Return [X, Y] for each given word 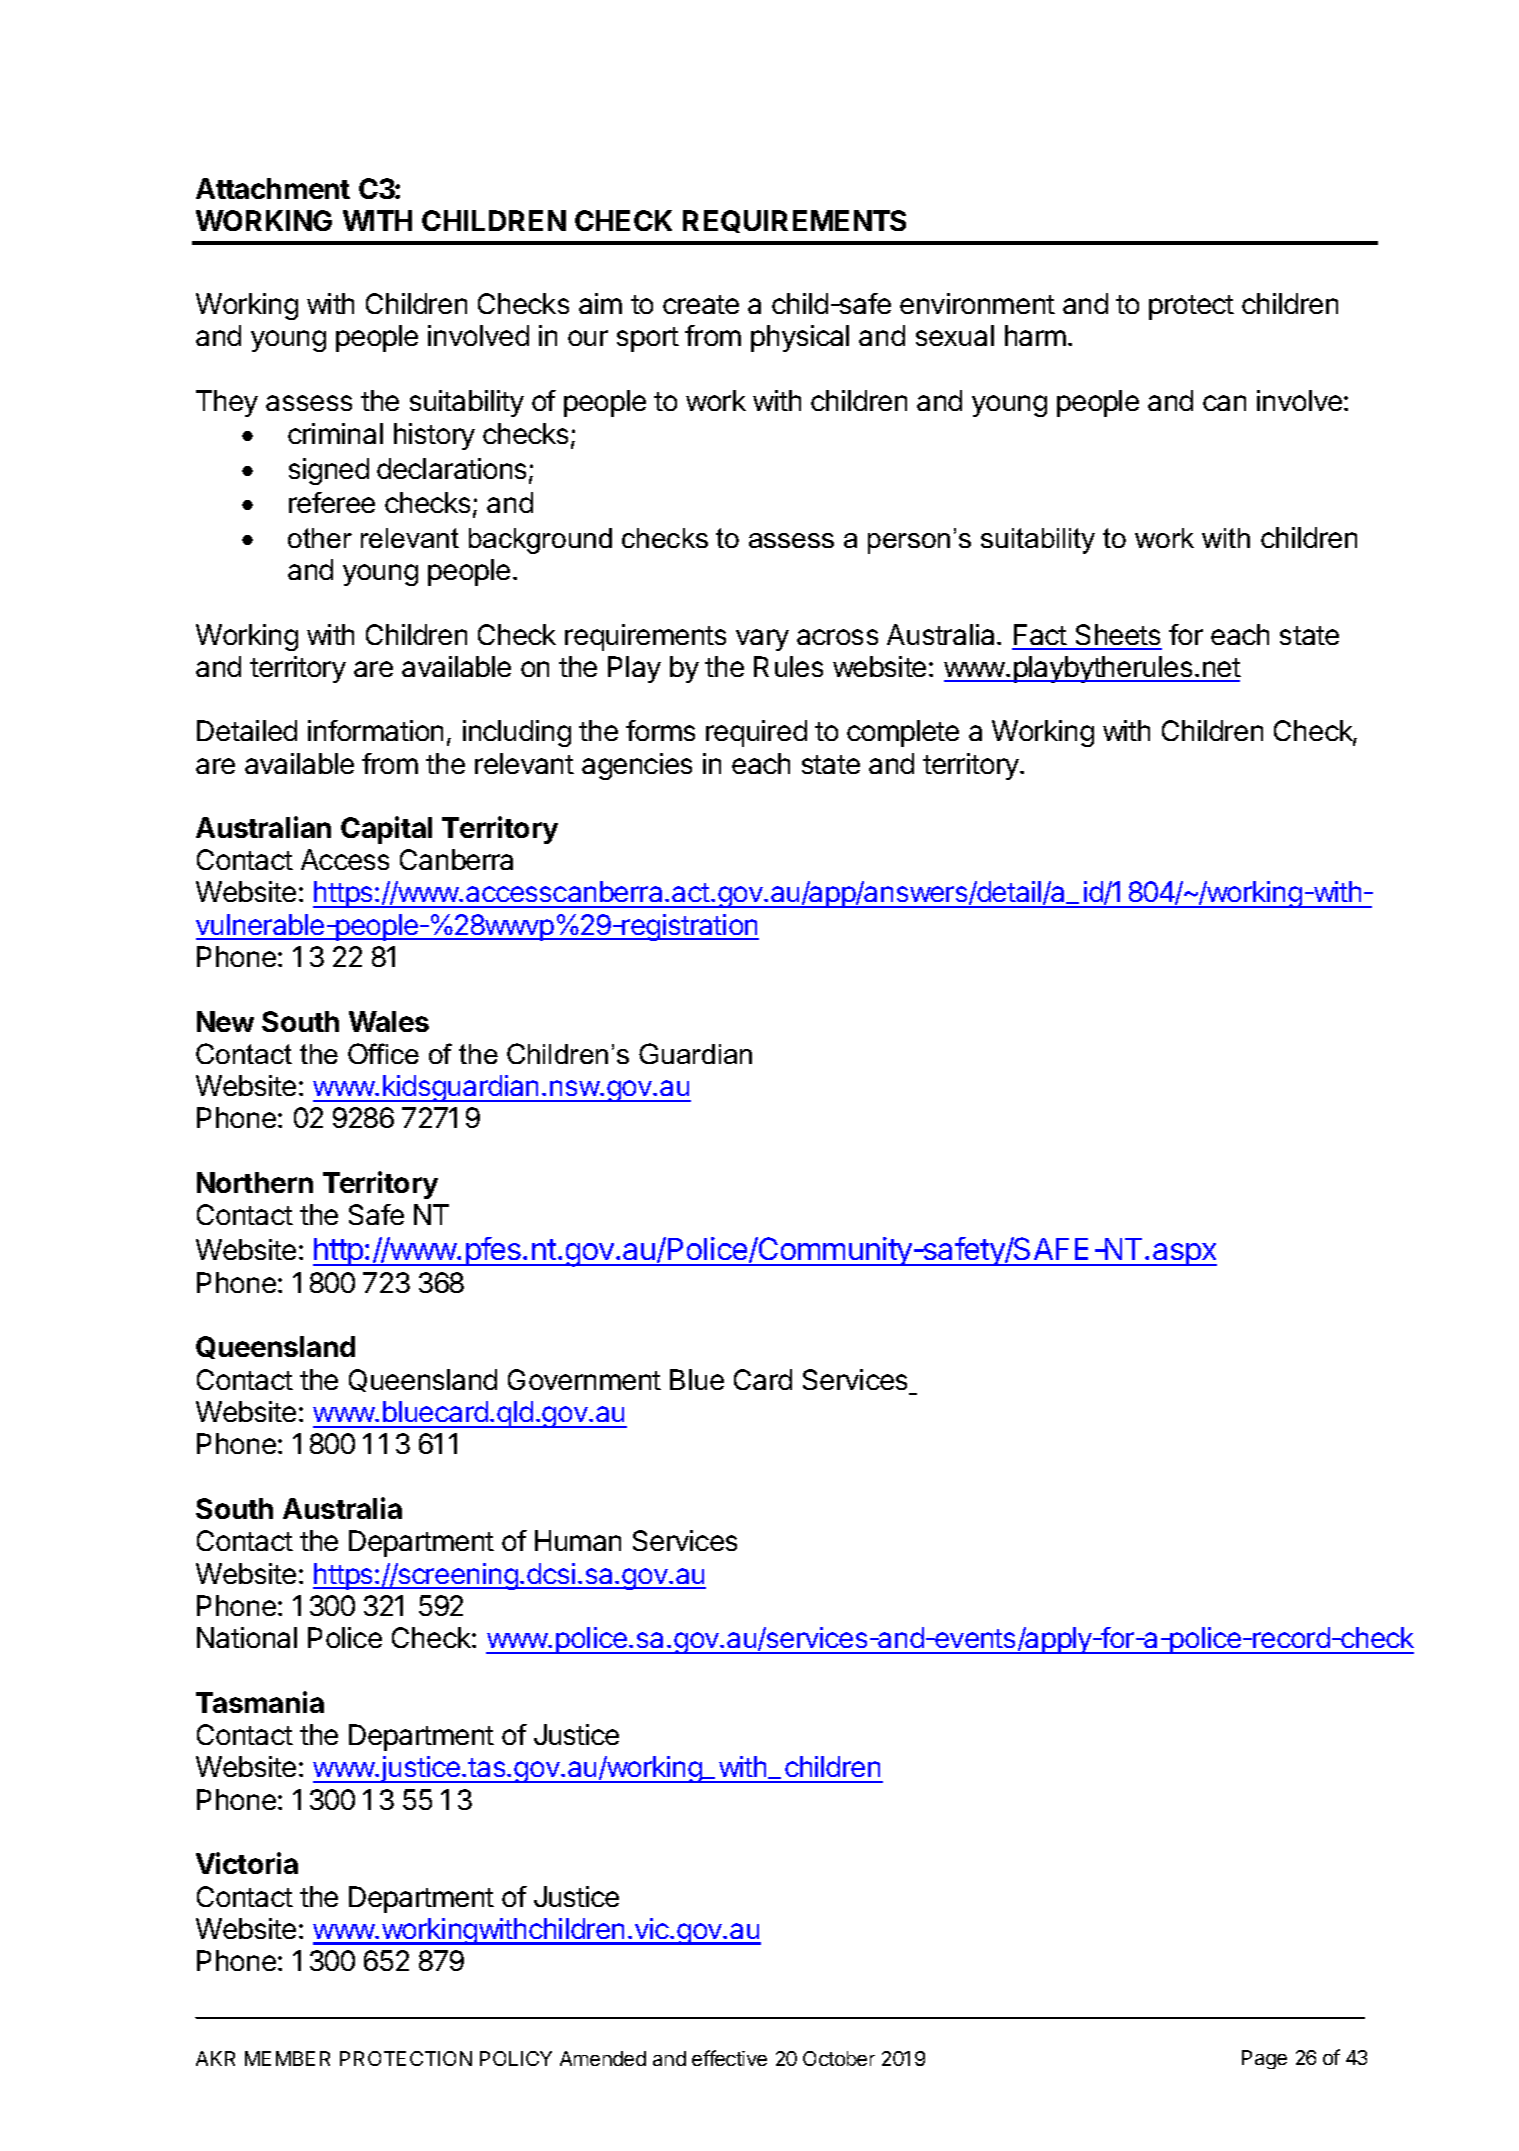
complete [903, 733]
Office [383, 1053]
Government [584, 1379]
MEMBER [287, 2058]
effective [729, 2058]
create [701, 304]
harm [1035, 335]
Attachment [273, 188]
